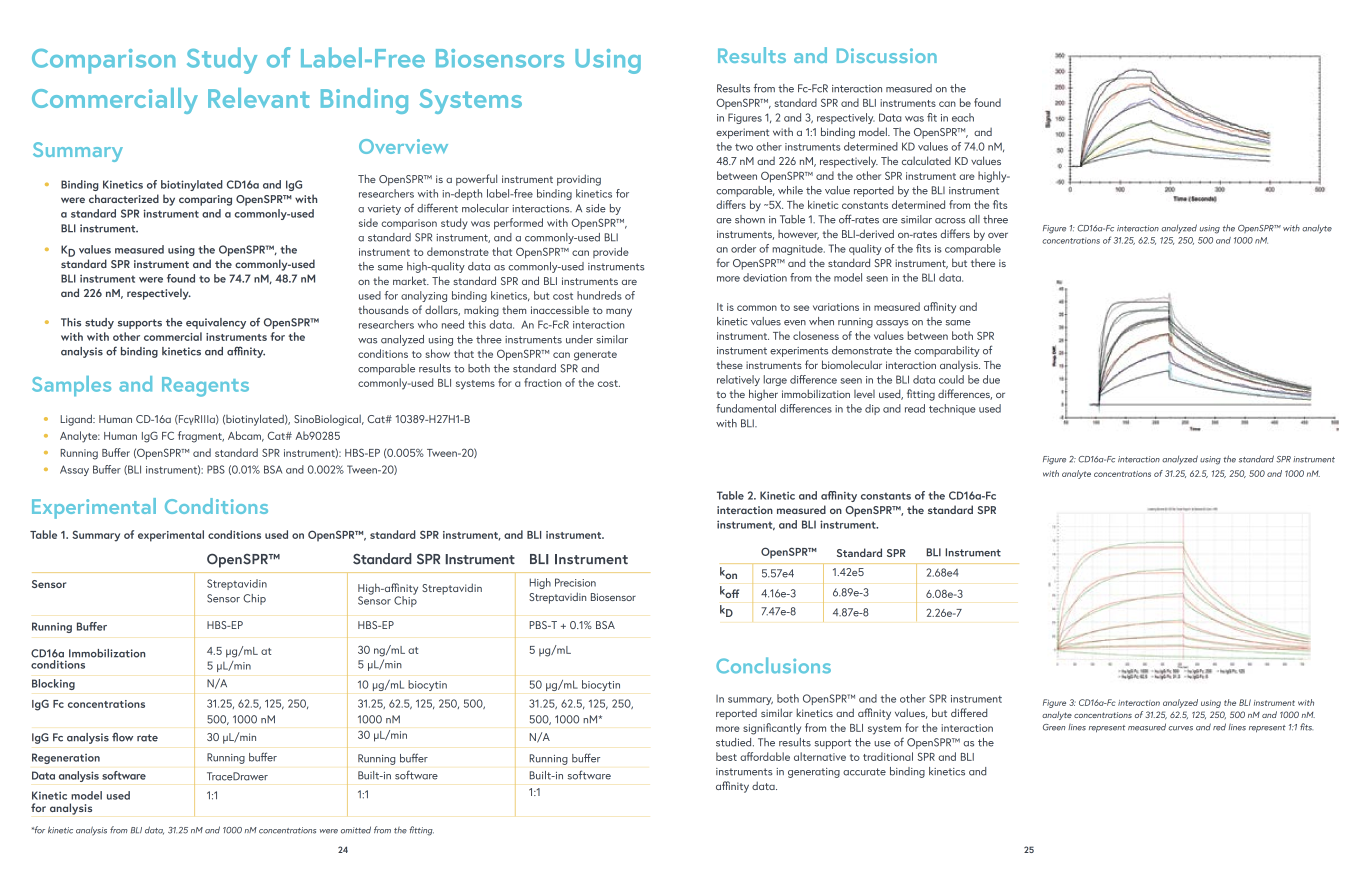 The width and height of the screenshot is (1372, 887). Describe the element at coordinates (258, 98) in the screenshot. I see `Relevant` at that location.
